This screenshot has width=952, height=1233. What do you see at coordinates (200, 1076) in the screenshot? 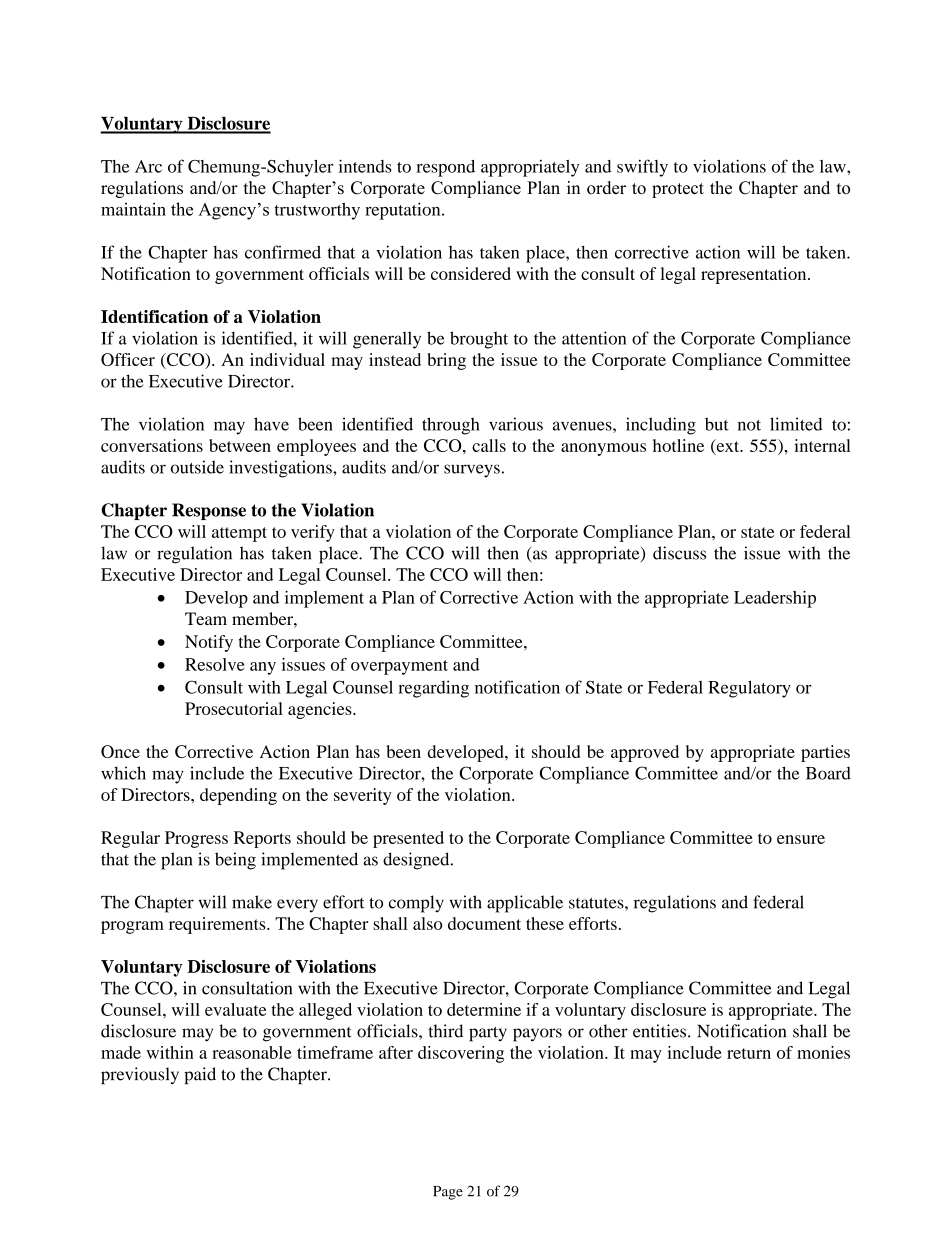
I see `paid` at bounding box center [200, 1076].
